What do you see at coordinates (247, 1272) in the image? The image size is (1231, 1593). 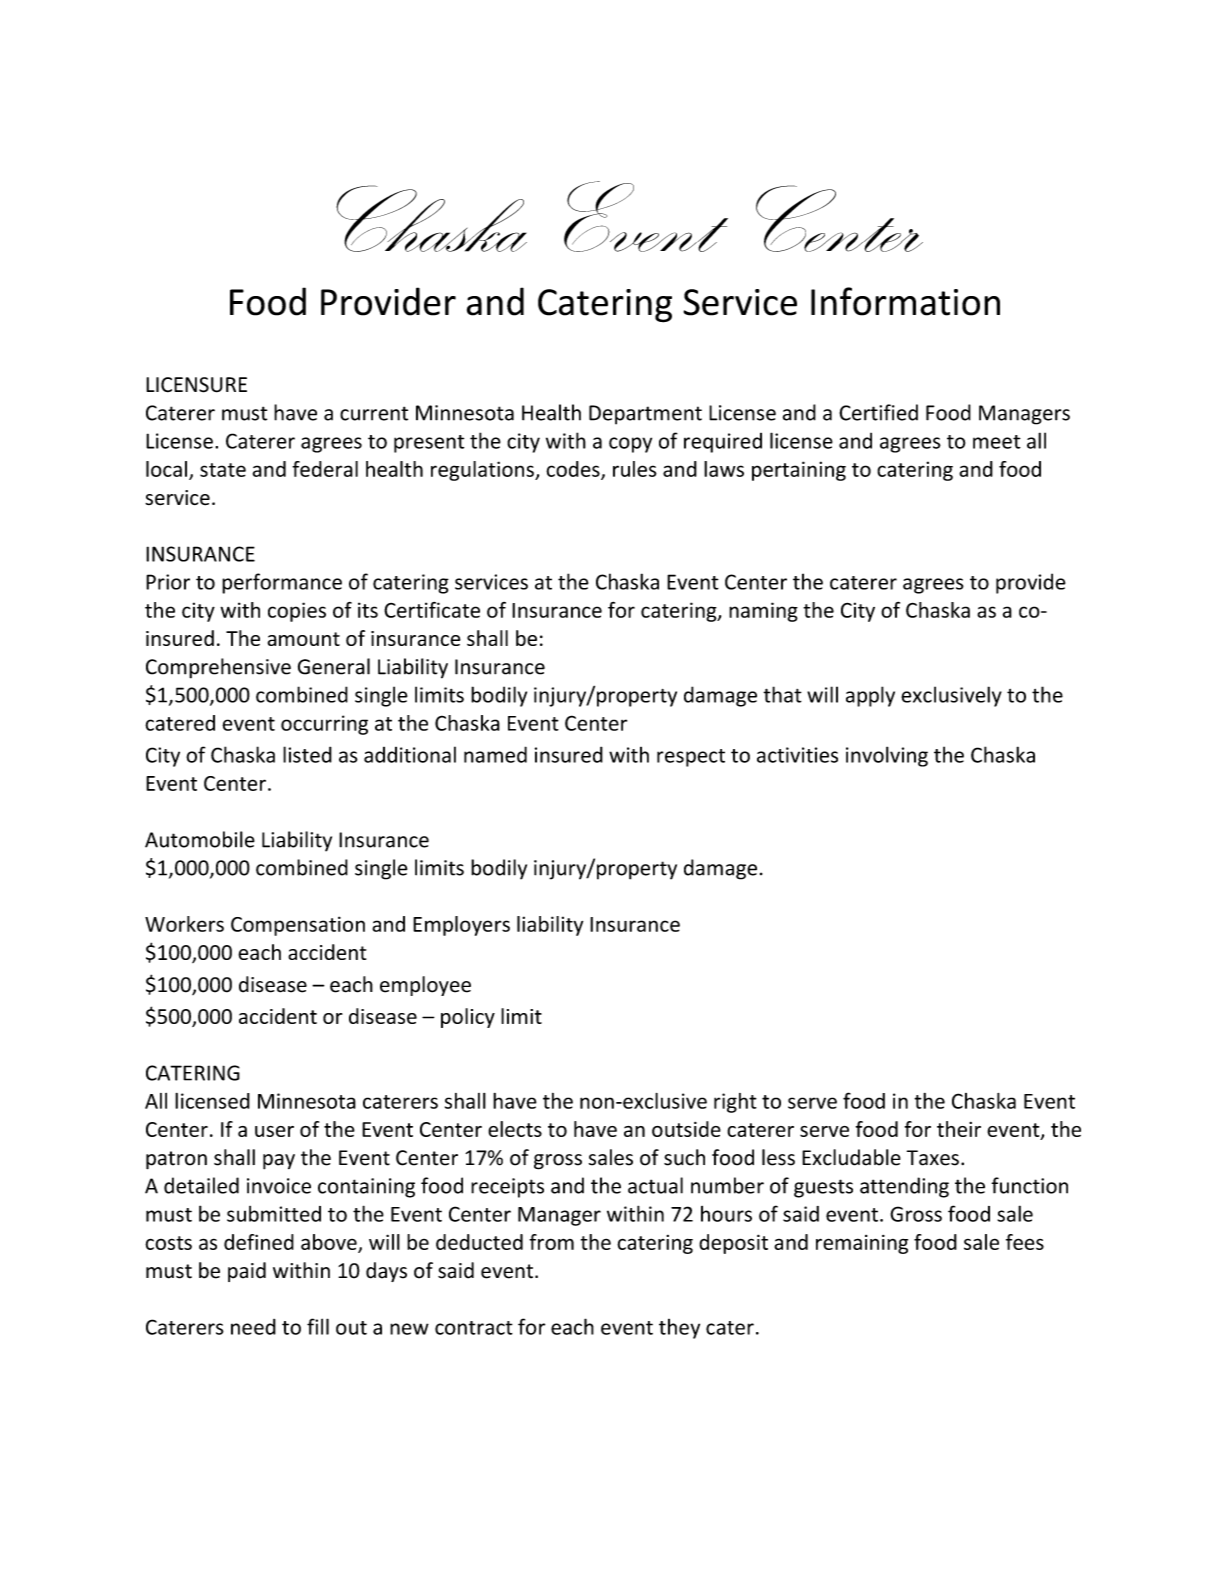 I see `paid` at bounding box center [247, 1272].
